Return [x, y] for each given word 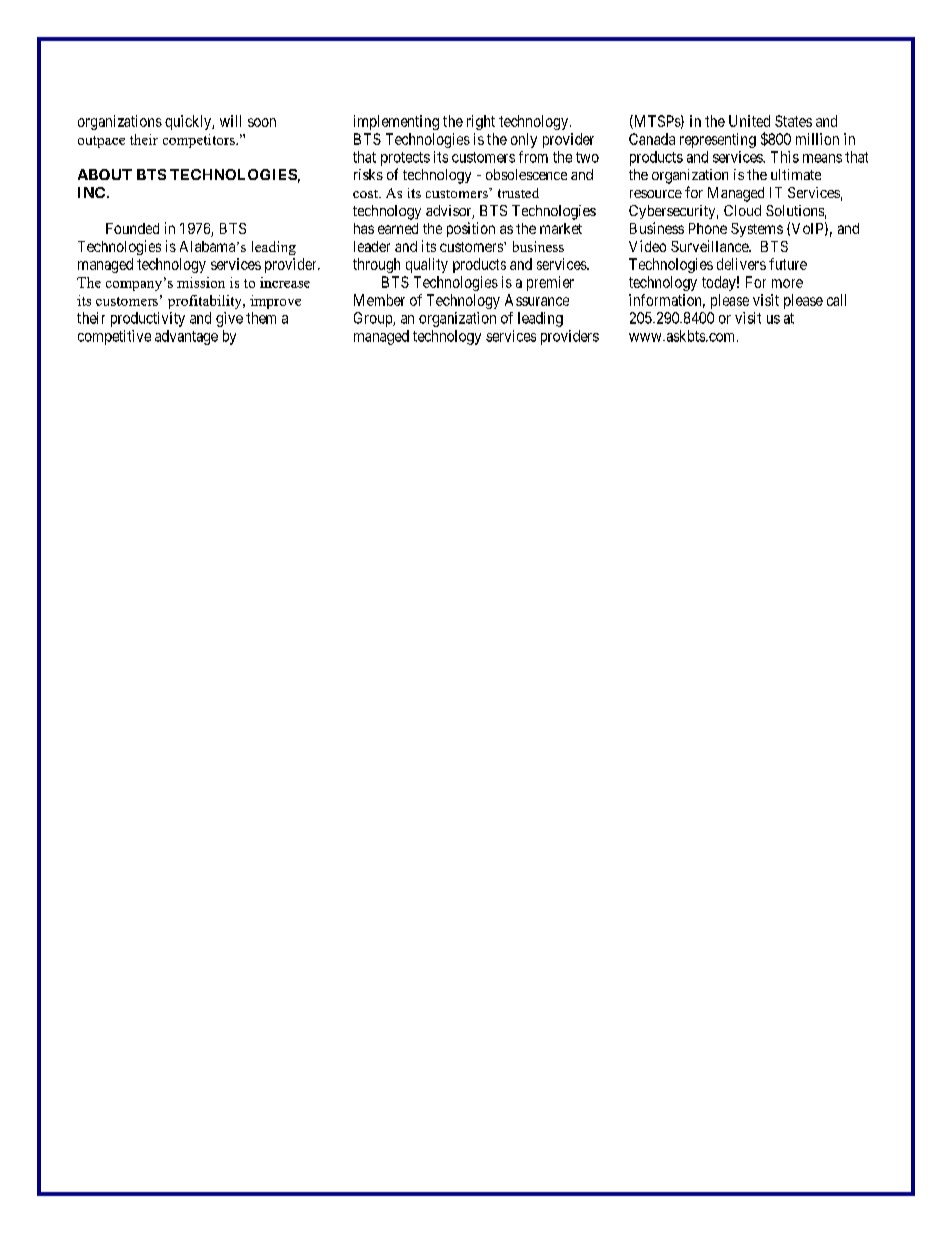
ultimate [796, 174]
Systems [757, 230]
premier [550, 283]
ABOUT [105, 174]
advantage [186, 337]
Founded [132, 228]
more [787, 283]
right [481, 122]
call [836, 300]
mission [201, 282]
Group [374, 319]
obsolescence [526, 174]
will [230, 121]
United [749, 121]
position [471, 229]
